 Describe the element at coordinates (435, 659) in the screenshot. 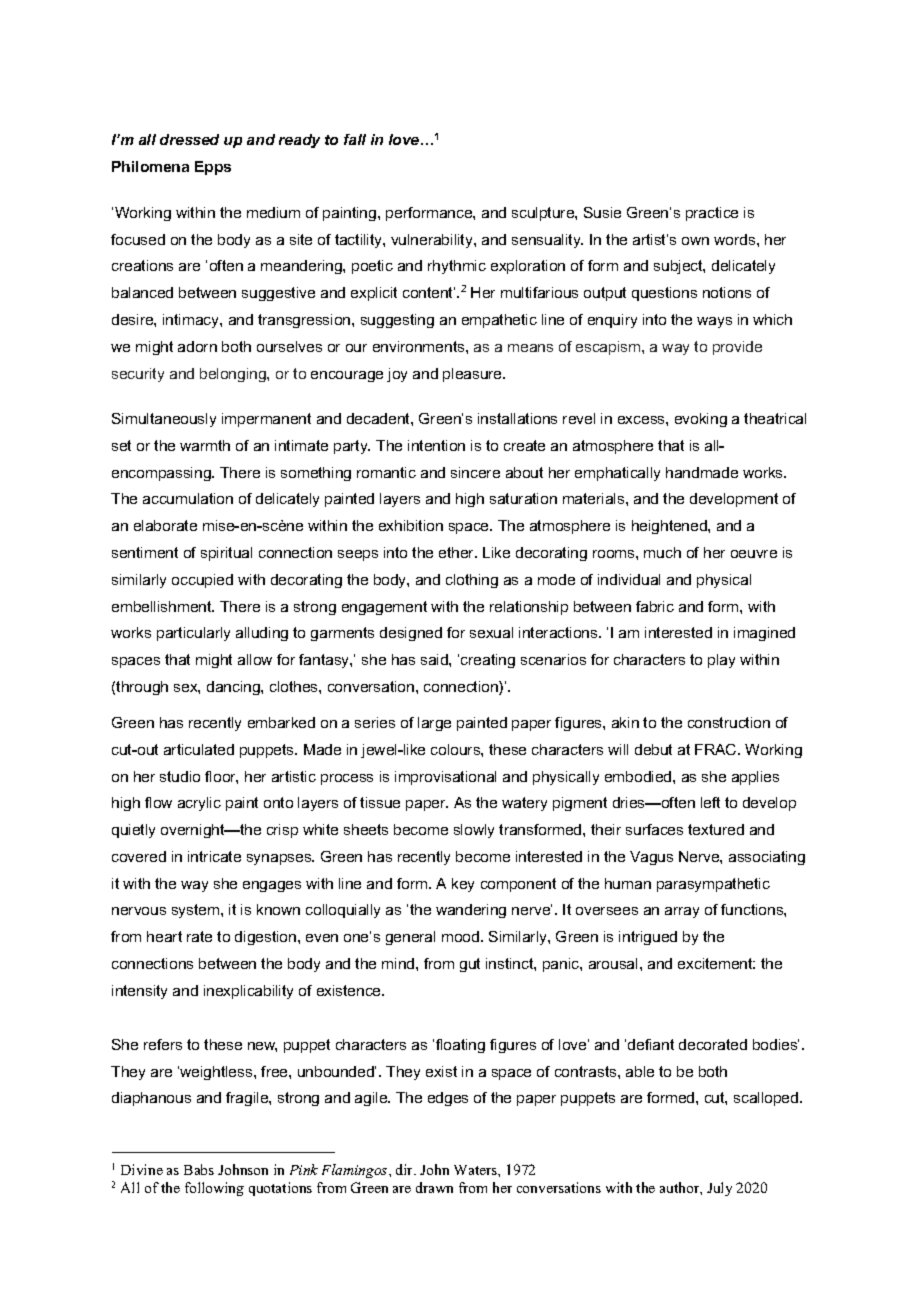

I see `said` at that location.
